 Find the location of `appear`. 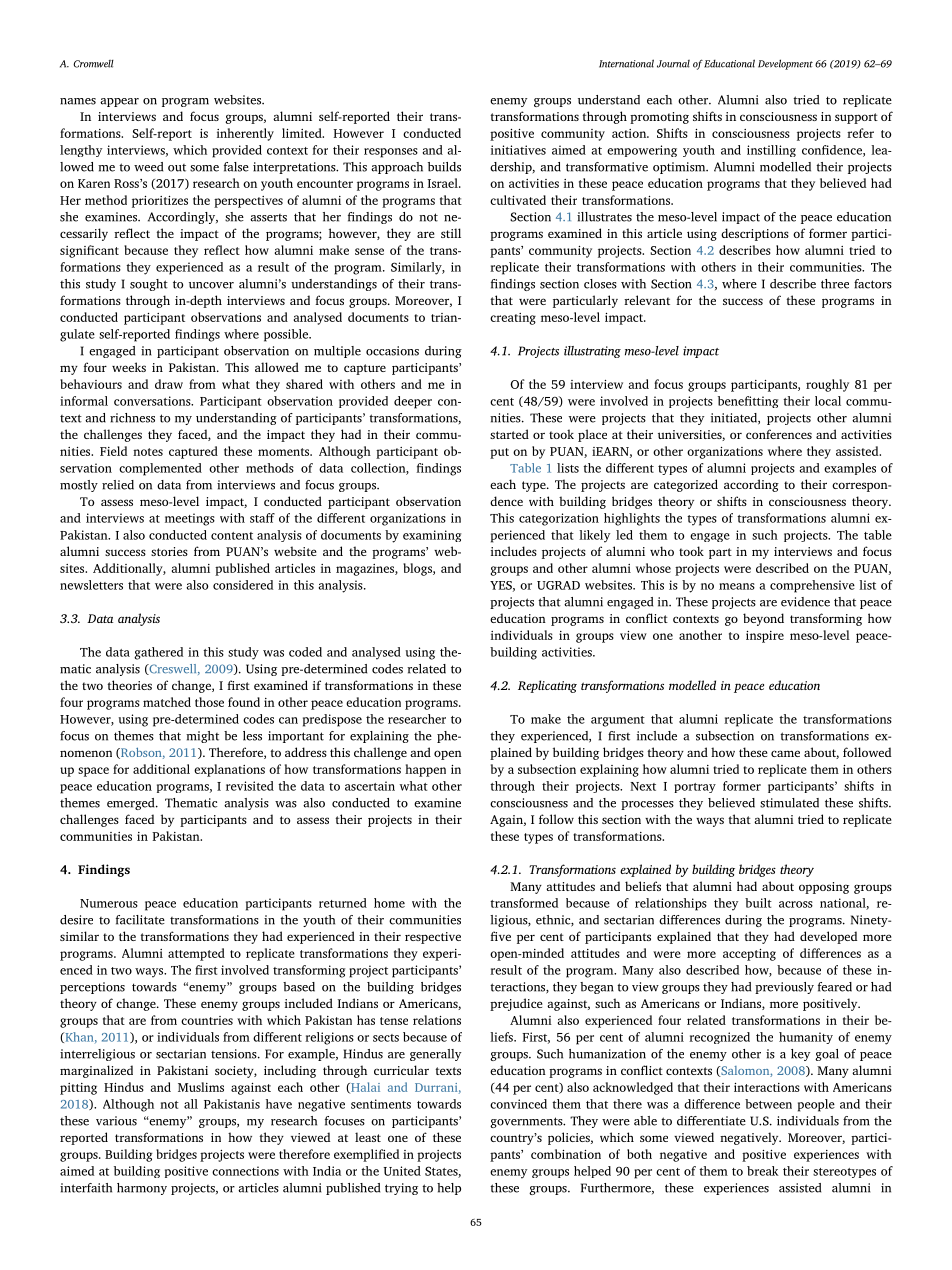

appear is located at coordinates (119, 102).
